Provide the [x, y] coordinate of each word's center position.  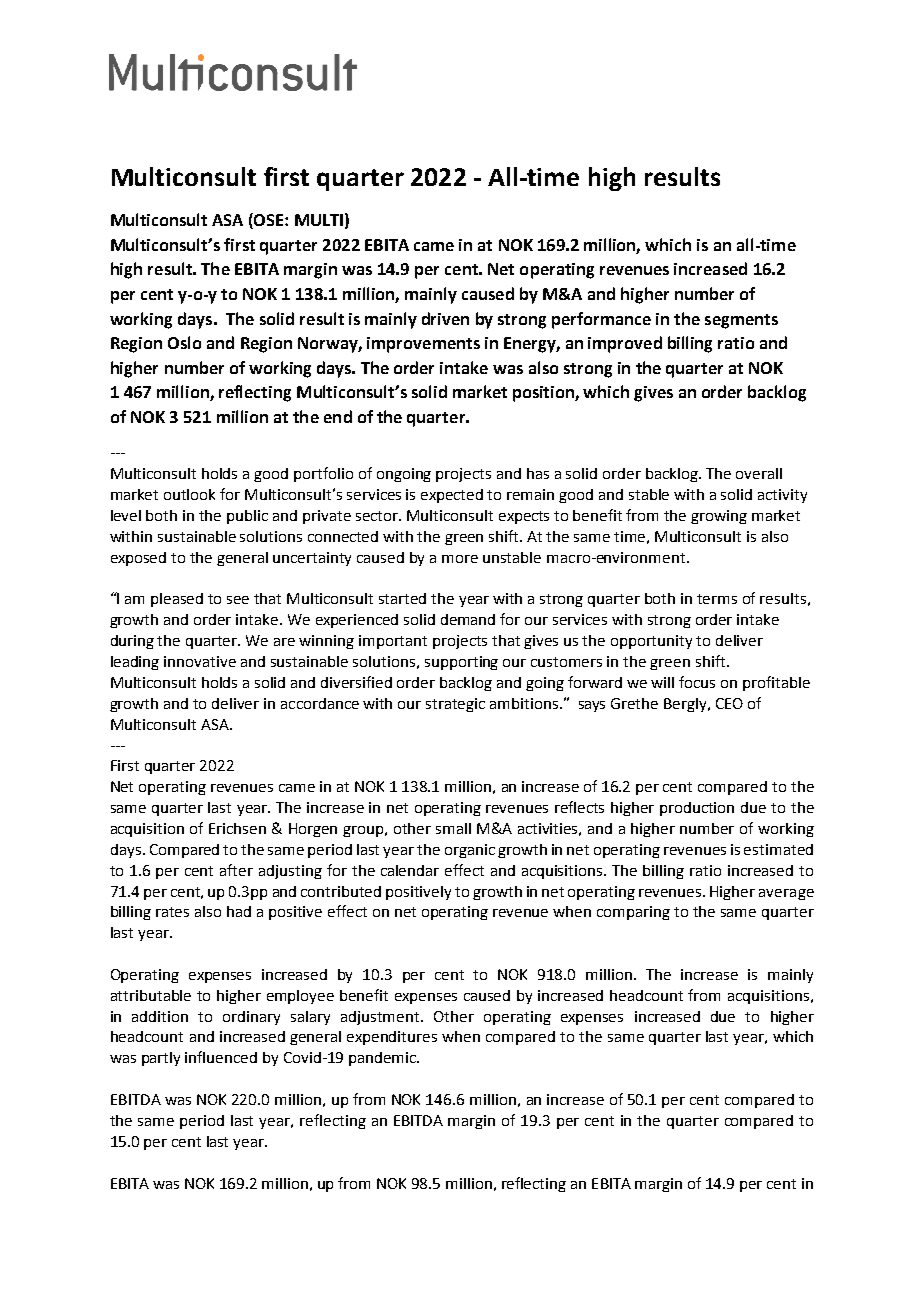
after [236, 870]
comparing [633, 913]
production [697, 809]
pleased [177, 600]
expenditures [392, 1038]
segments [741, 321]
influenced [221, 1057]
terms [717, 599]
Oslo [184, 342]
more [460, 559]
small [453, 828]
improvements [423, 345]
